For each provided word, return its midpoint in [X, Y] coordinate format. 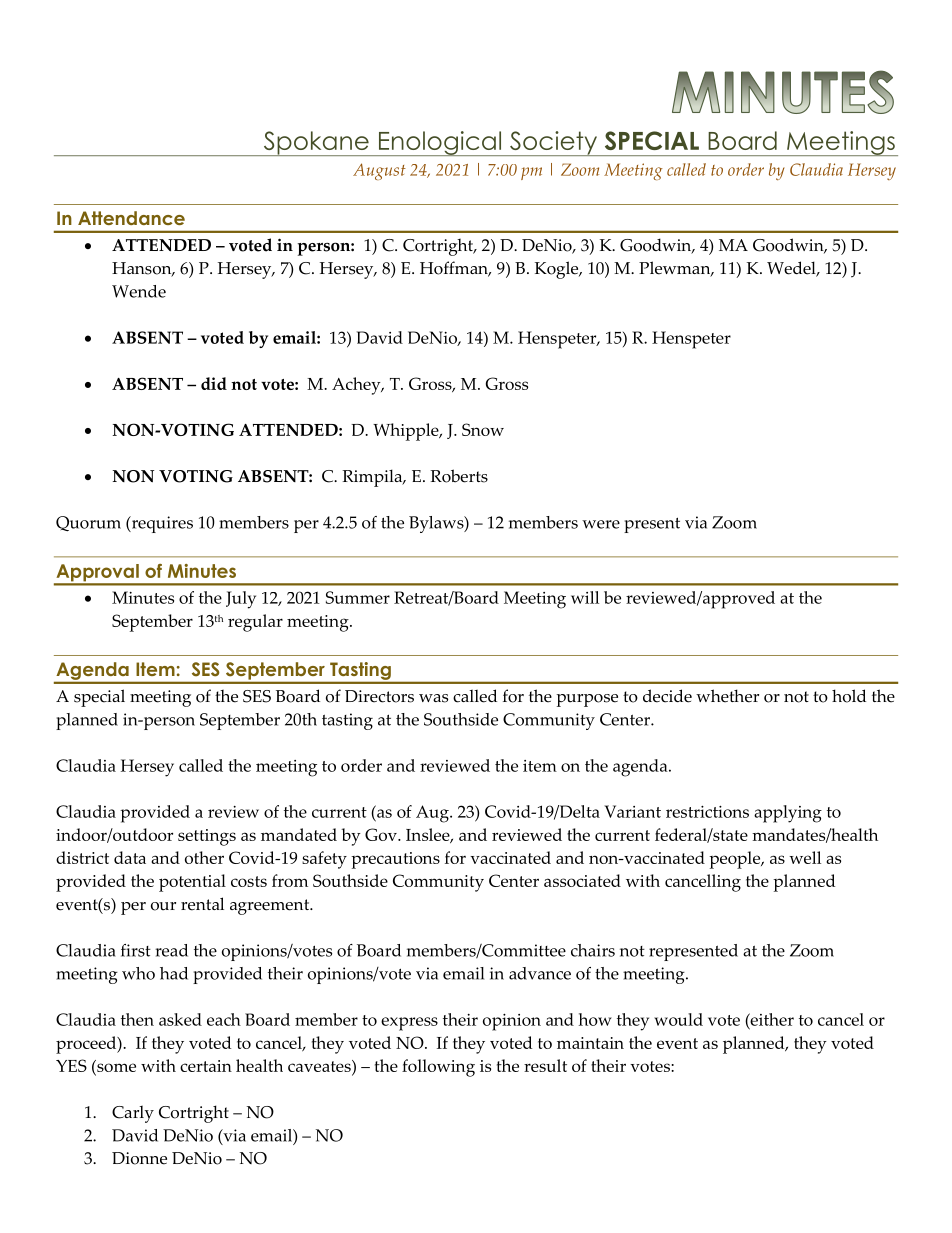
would [678, 1019]
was [433, 698]
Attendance [131, 218]
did [214, 383]
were [601, 524]
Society [553, 143]
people [736, 860]
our [163, 906]
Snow [483, 429]
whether [727, 696]
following [438, 1068]
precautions [395, 860]
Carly [133, 1114]
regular [255, 623]
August [379, 171]
